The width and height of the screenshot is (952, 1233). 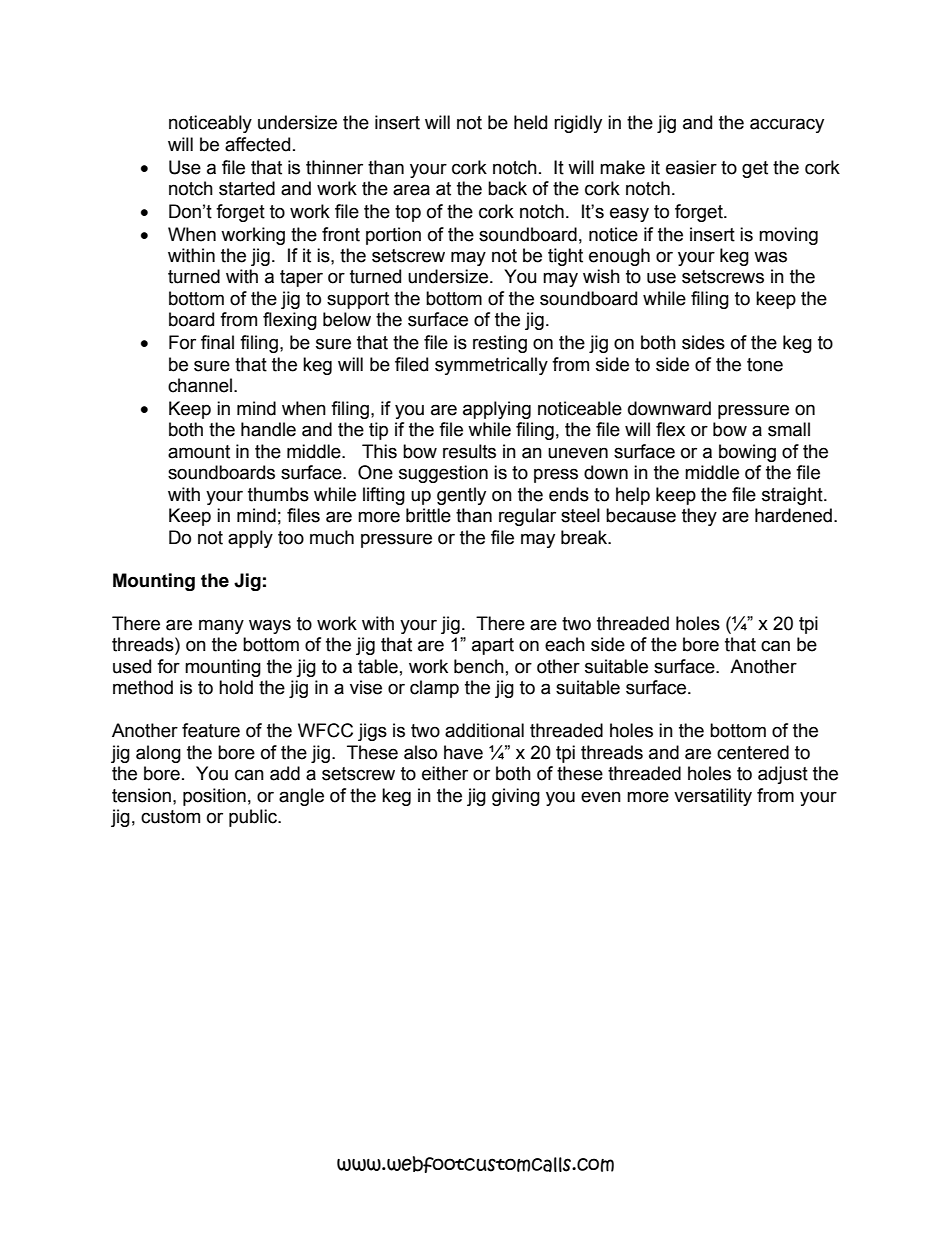 What do you see at coordinates (214, 797) in the screenshot?
I see `position` at bounding box center [214, 797].
